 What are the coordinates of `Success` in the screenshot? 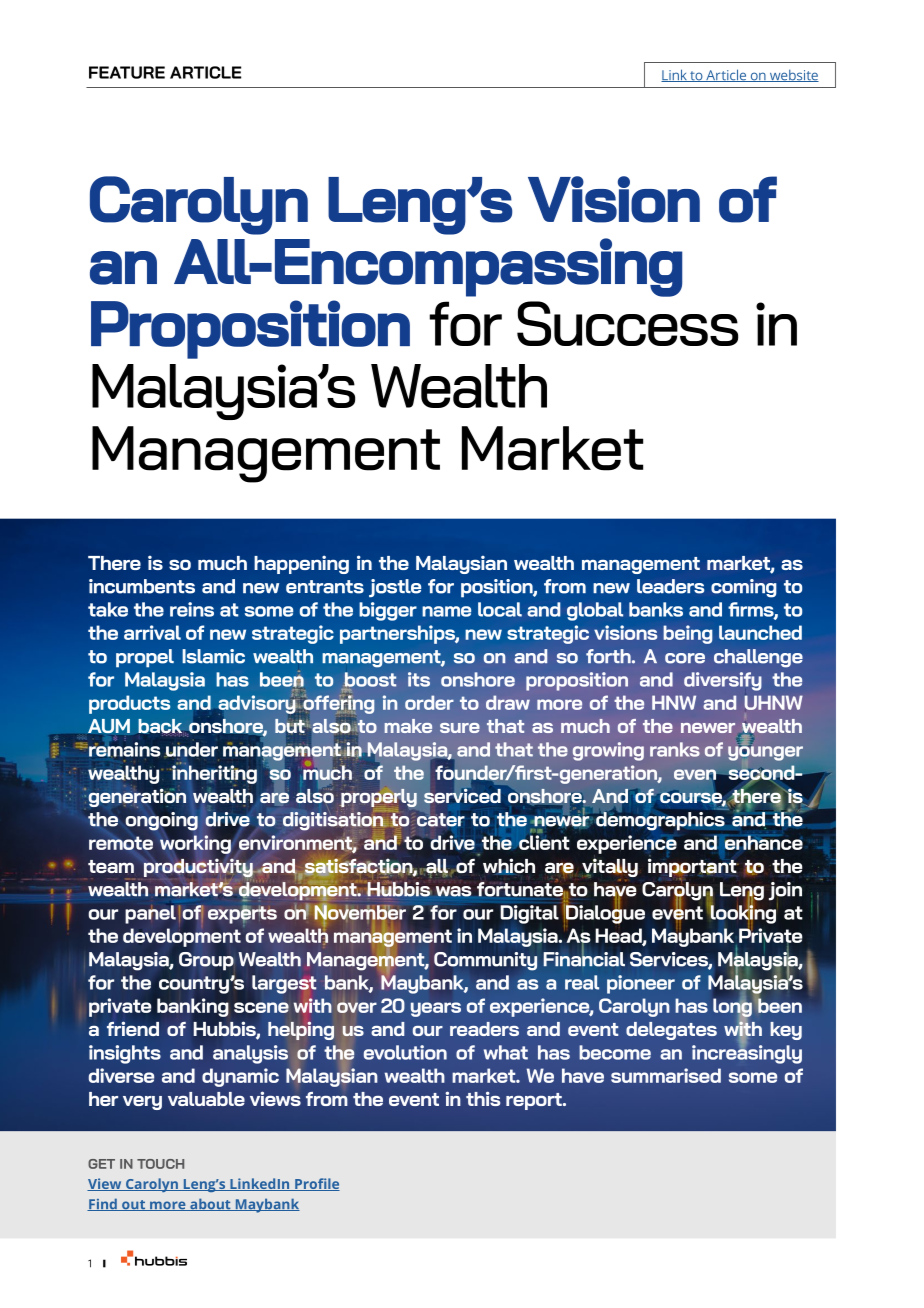 It's located at (627, 323).
